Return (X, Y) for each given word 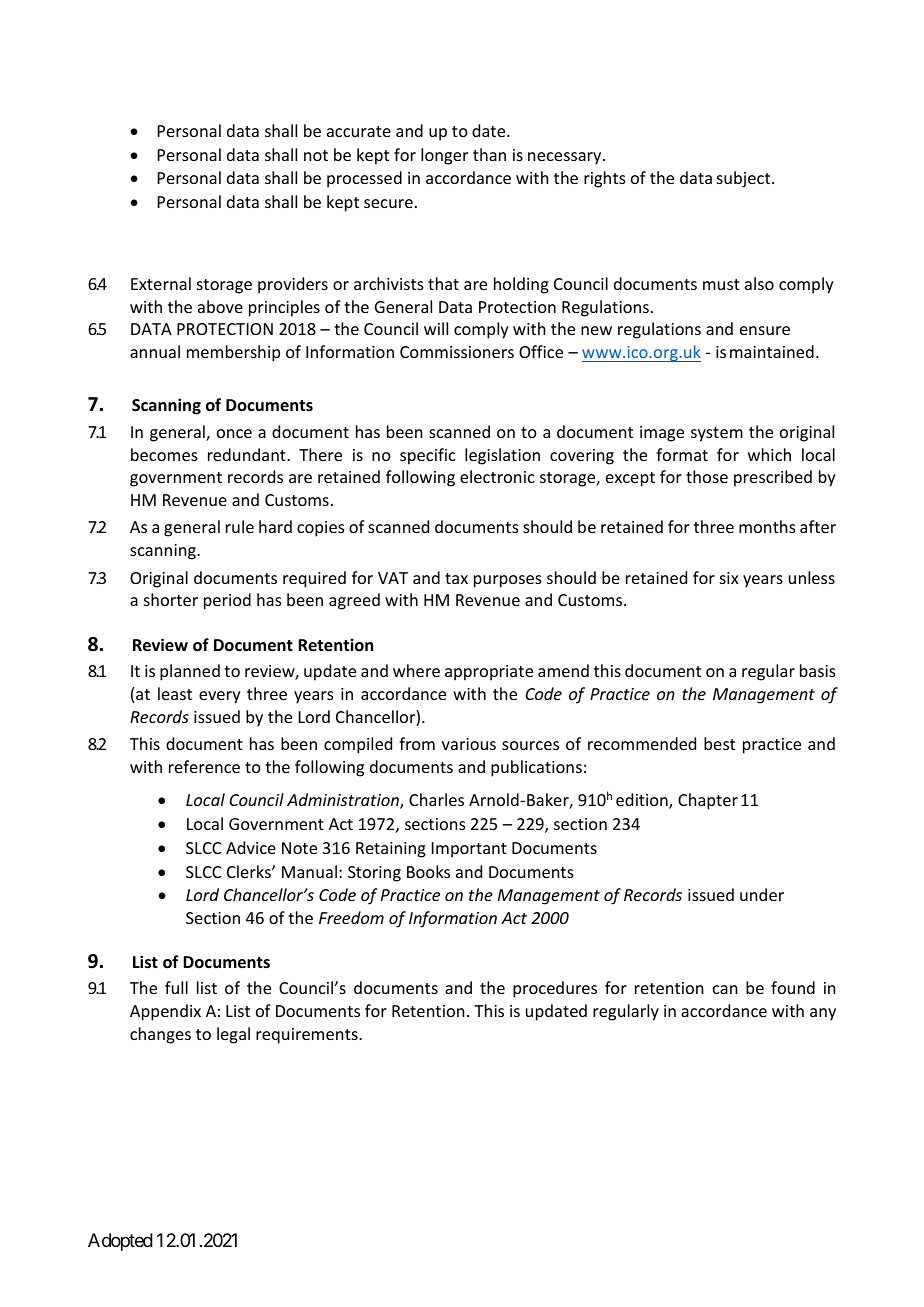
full (176, 987)
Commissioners (457, 352)
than (489, 154)
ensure (765, 330)
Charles (436, 799)
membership (233, 353)
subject (745, 179)
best (719, 743)
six (729, 578)
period (227, 601)
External (161, 283)
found (793, 987)
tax (456, 578)
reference (204, 766)
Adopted (120, 1242)
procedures (555, 989)
